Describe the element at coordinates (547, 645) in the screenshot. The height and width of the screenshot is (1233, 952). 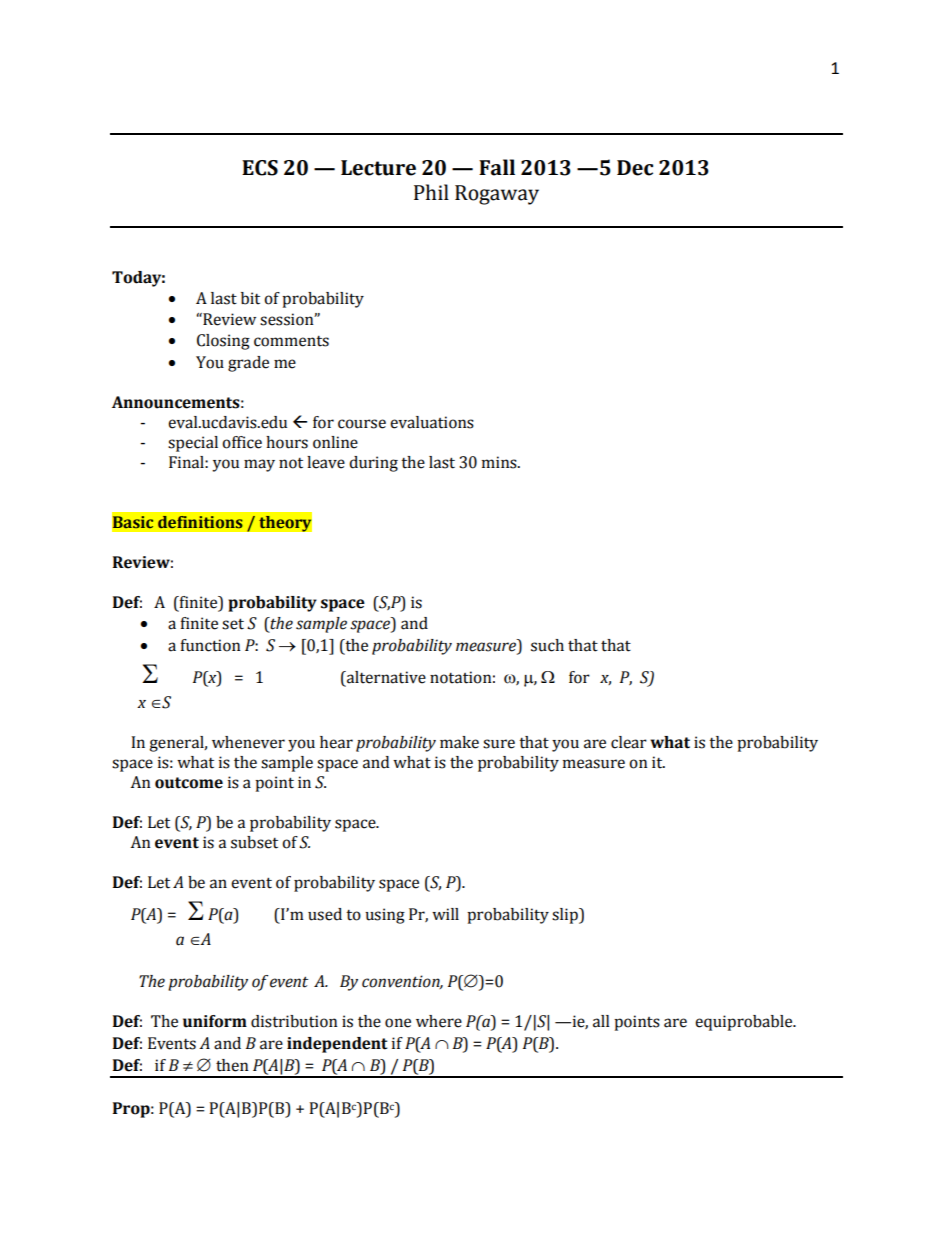
I see `such` at that location.
